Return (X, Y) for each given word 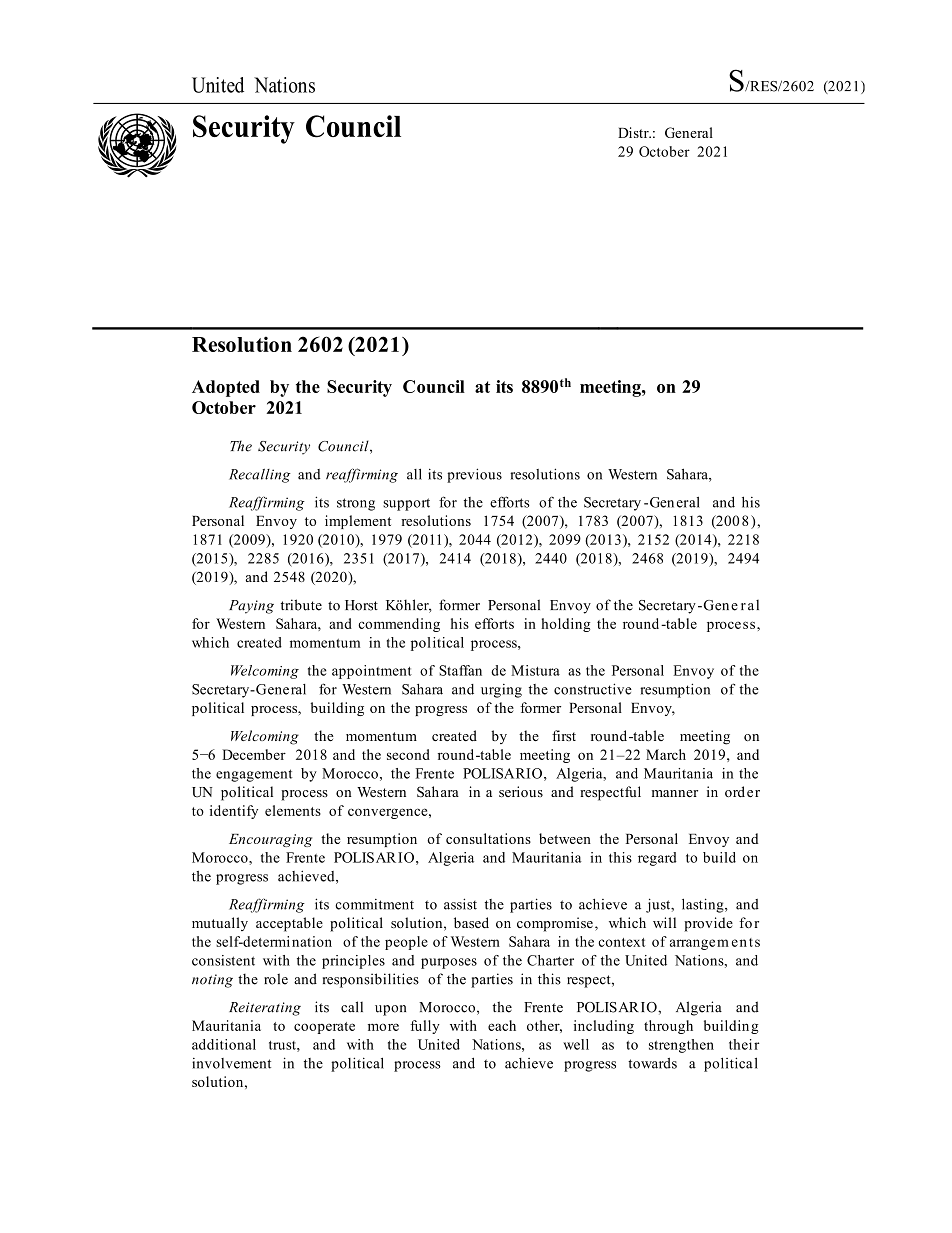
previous (474, 475)
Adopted (226, 388)
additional (224, 1044)
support (406, 504)
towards (652, 1063)
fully (425, 1027)
